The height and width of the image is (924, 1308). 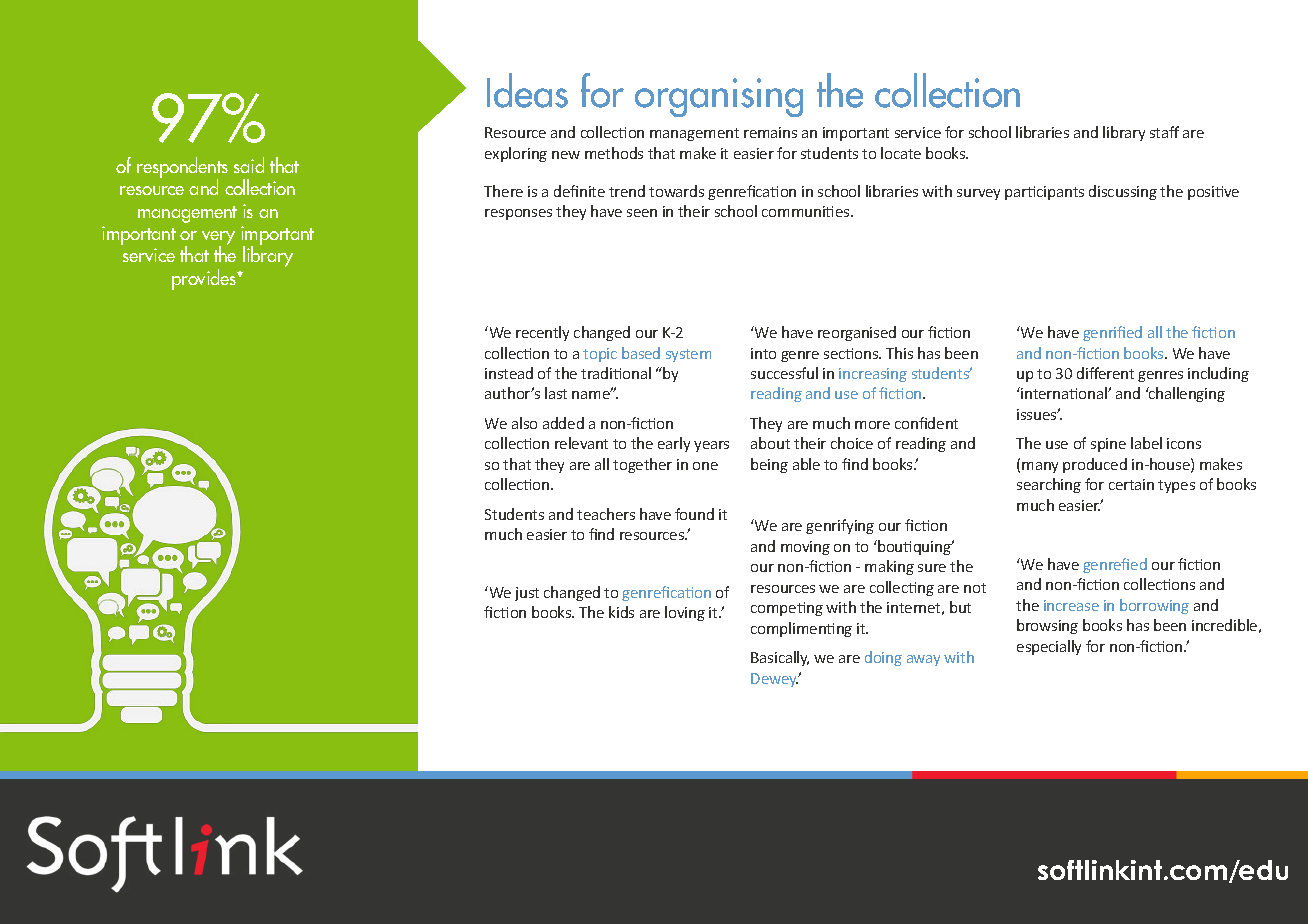 What do you see at coordinates (1064, 393) in the image?
I see `international` at bounding box center [1064, 393].
